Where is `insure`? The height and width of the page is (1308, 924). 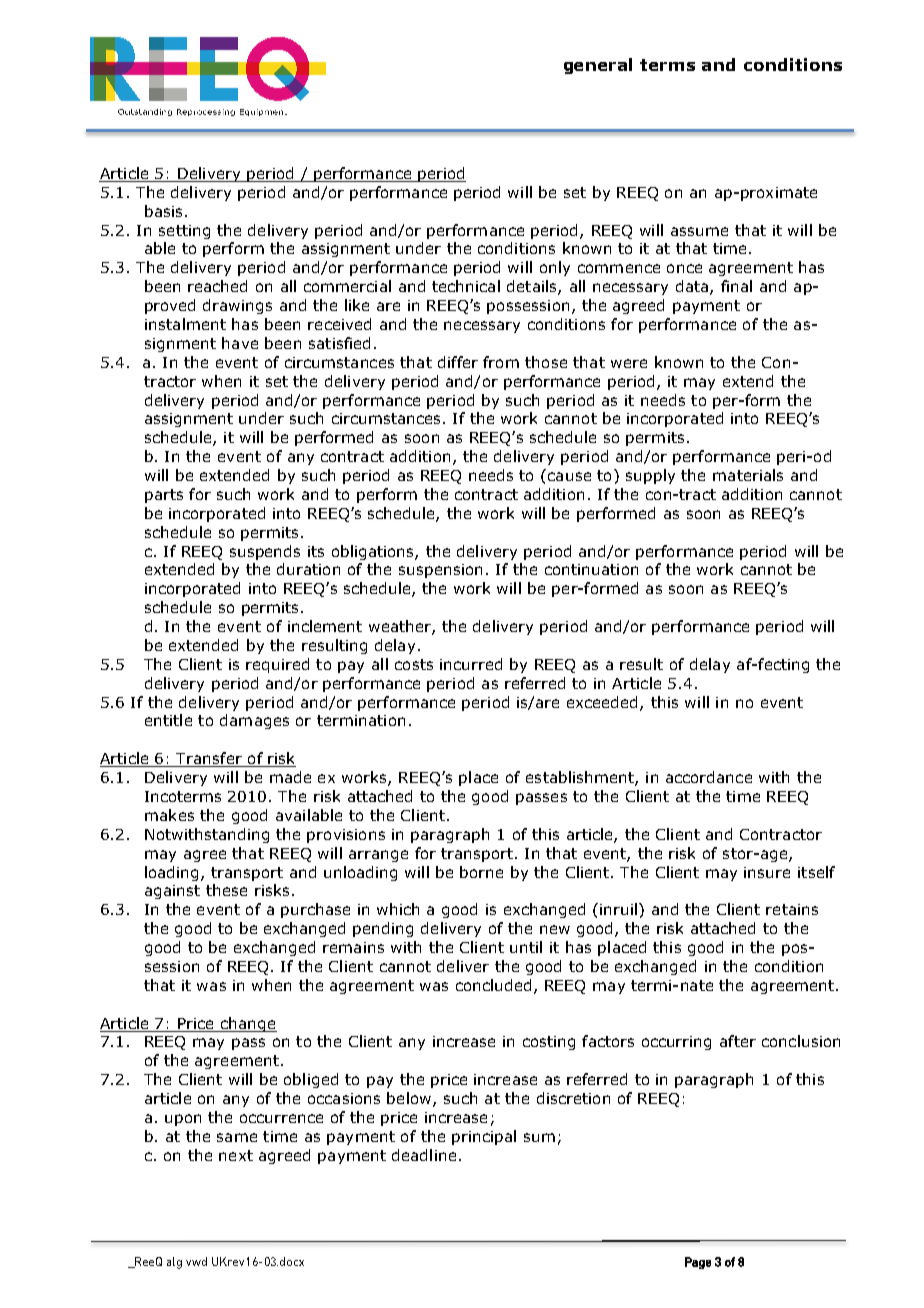 insure is located at coordinates (767, 872).
